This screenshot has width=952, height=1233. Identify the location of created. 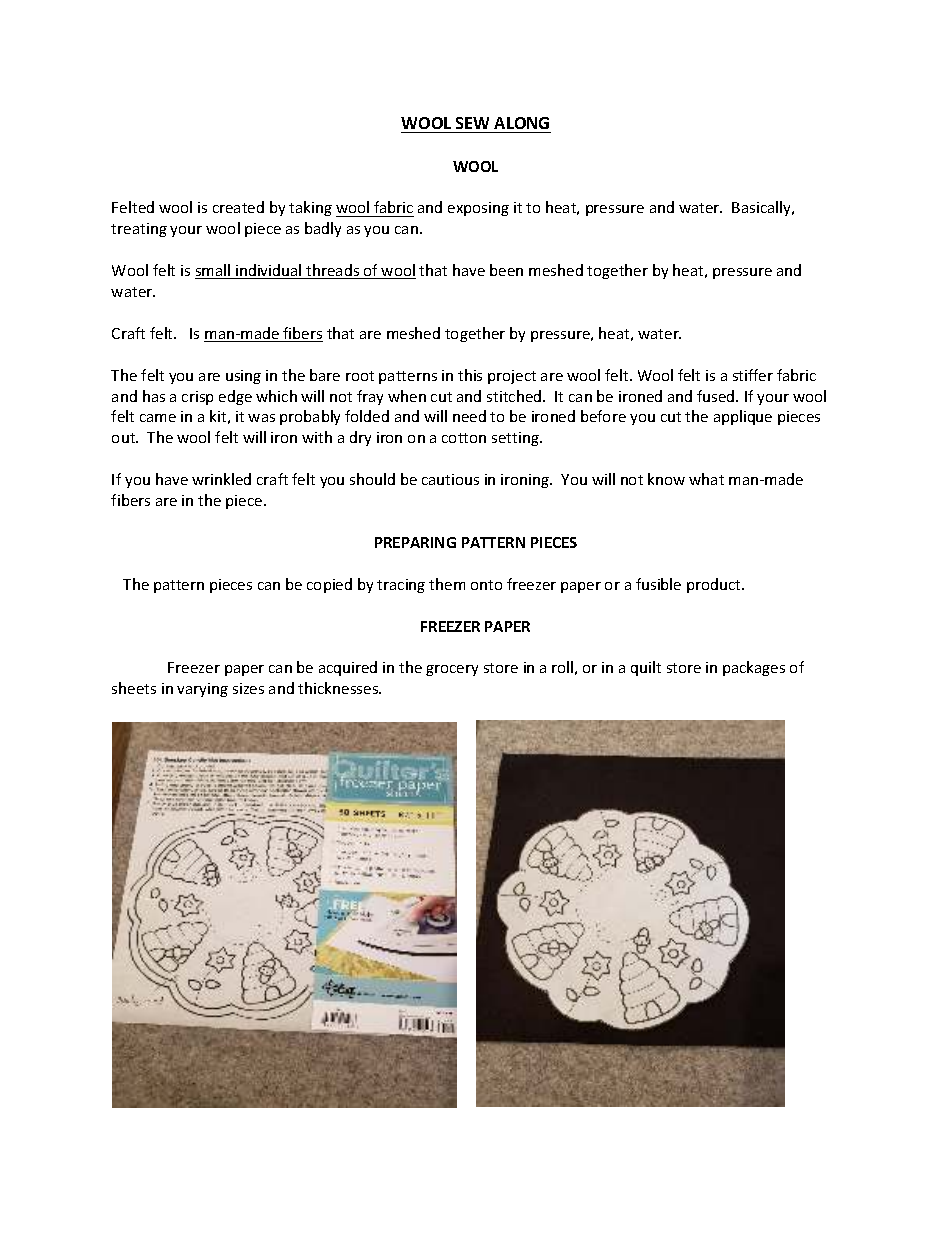
(238, 207).
